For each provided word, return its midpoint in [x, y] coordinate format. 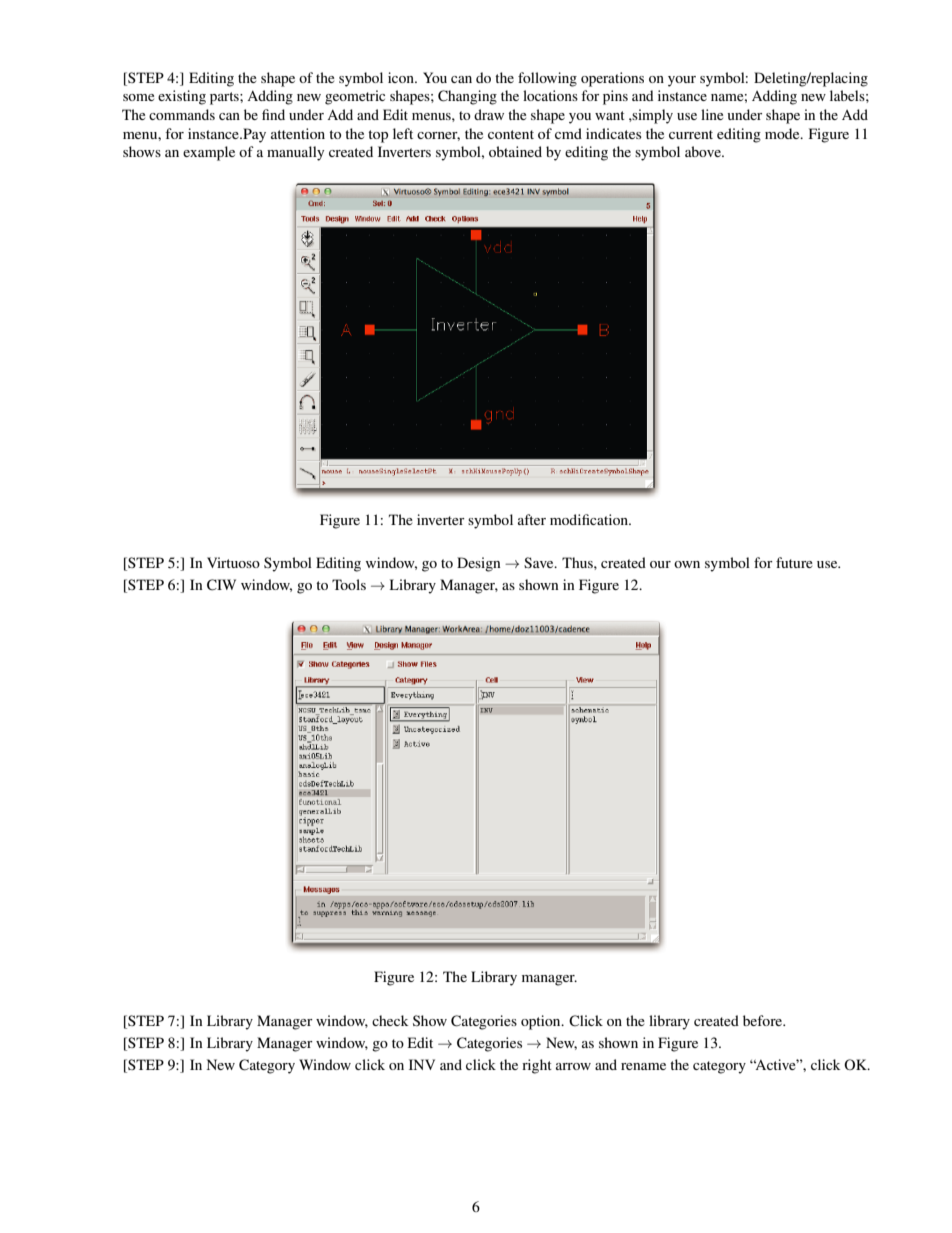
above [704, 151]
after [532, 519]
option [542, 1022]
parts [225, 98]
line [712, 114]
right [537, 1066]
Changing [467, 97]
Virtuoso [233, 562]
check [390, 1020]
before [764, 1020]
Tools [349, 584]
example [209, 153]
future [794, 562]
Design [479, 564]
